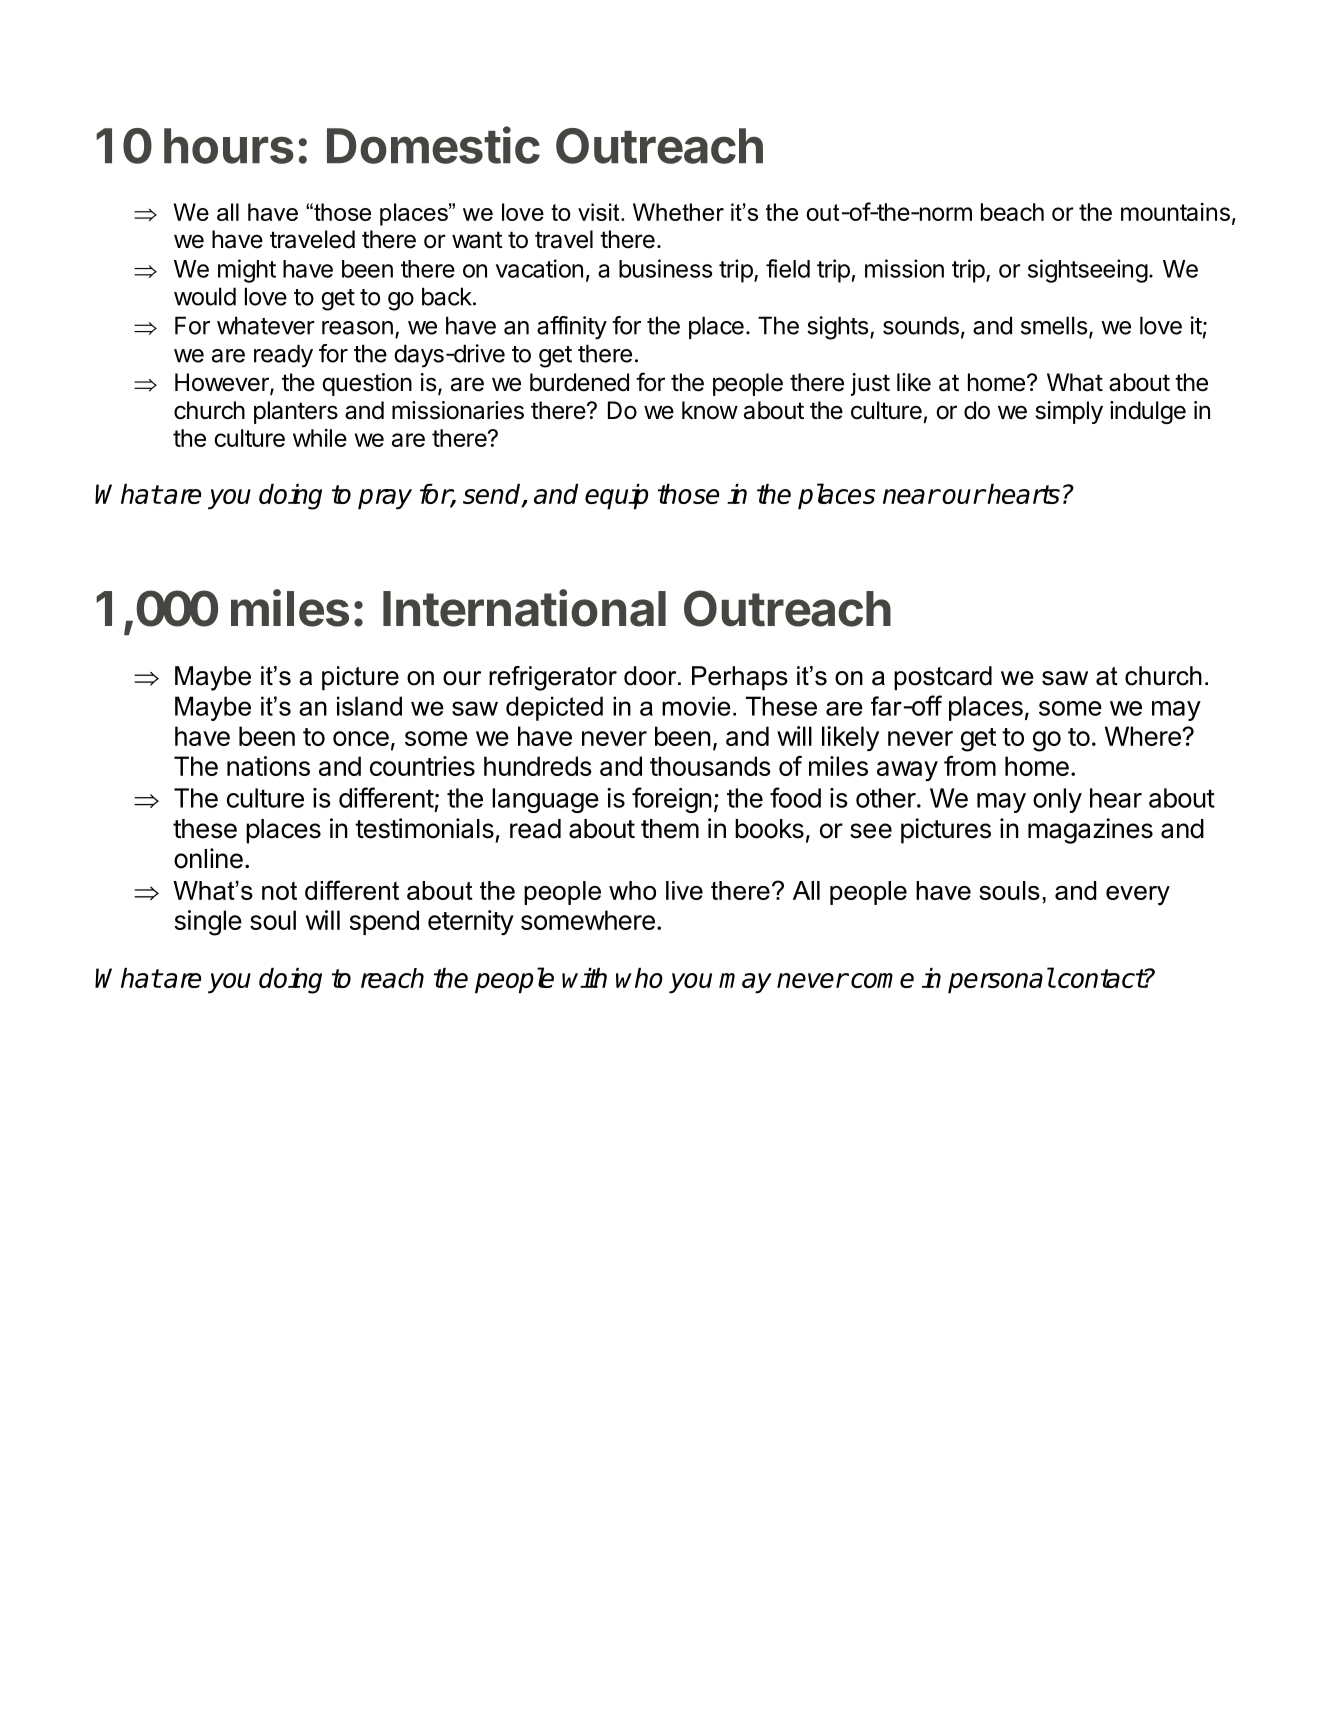 Image resolution: width=1337 pixels, height=1730 pixels. What do you see at coordinates (384, 922) in the screenshot?
I see `spend` at bounding box center [384, 922].
